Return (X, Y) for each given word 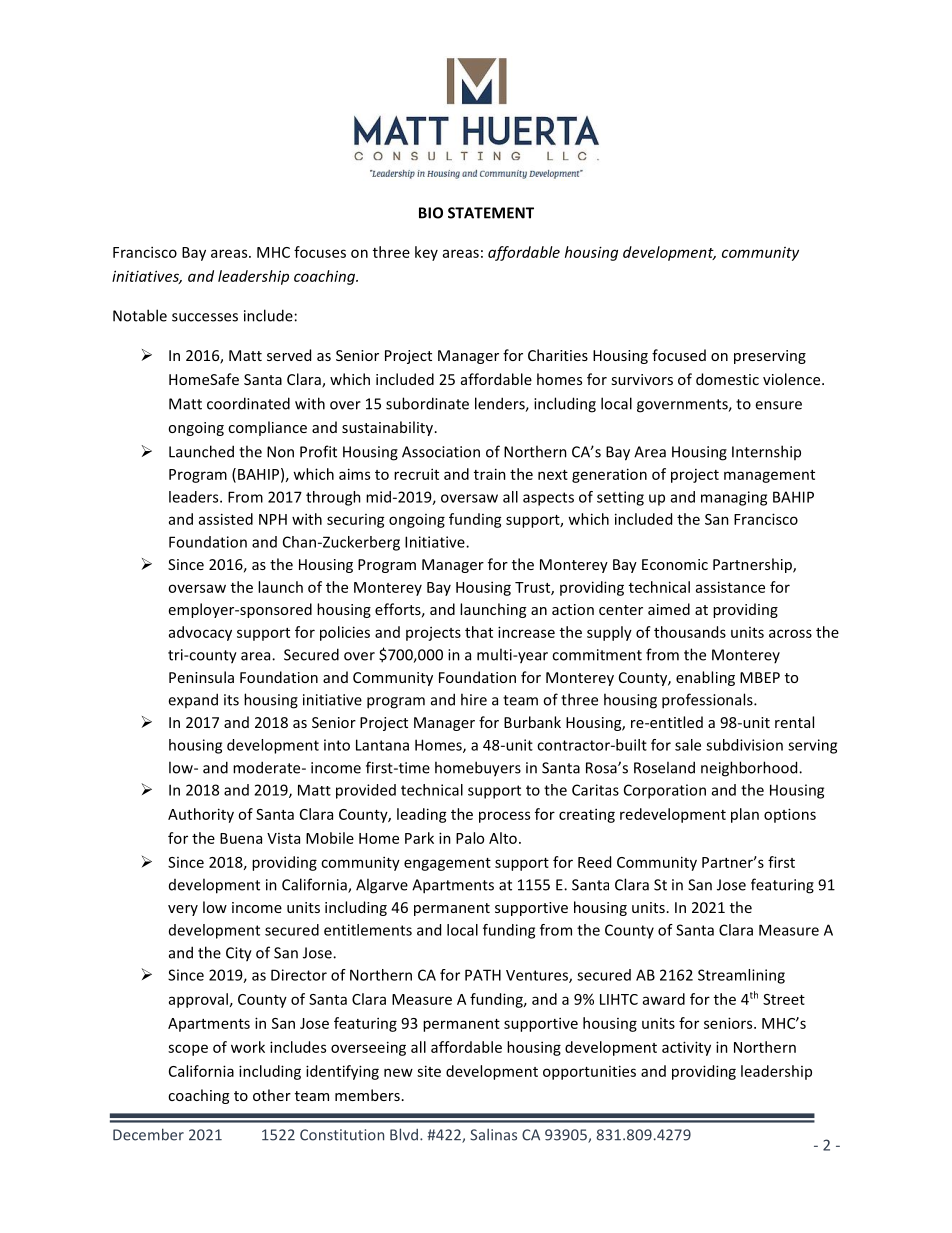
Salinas (493, 1135)
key (426, 253)
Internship (766, 452)
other (272, 1095)
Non (280, 452)
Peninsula (201, 677)
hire (474, 699)
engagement (447, 864)
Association (441, 452)
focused (679, 355)
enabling (705, 678)
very (183, 910)
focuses (320, 252)
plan (745, 815)
